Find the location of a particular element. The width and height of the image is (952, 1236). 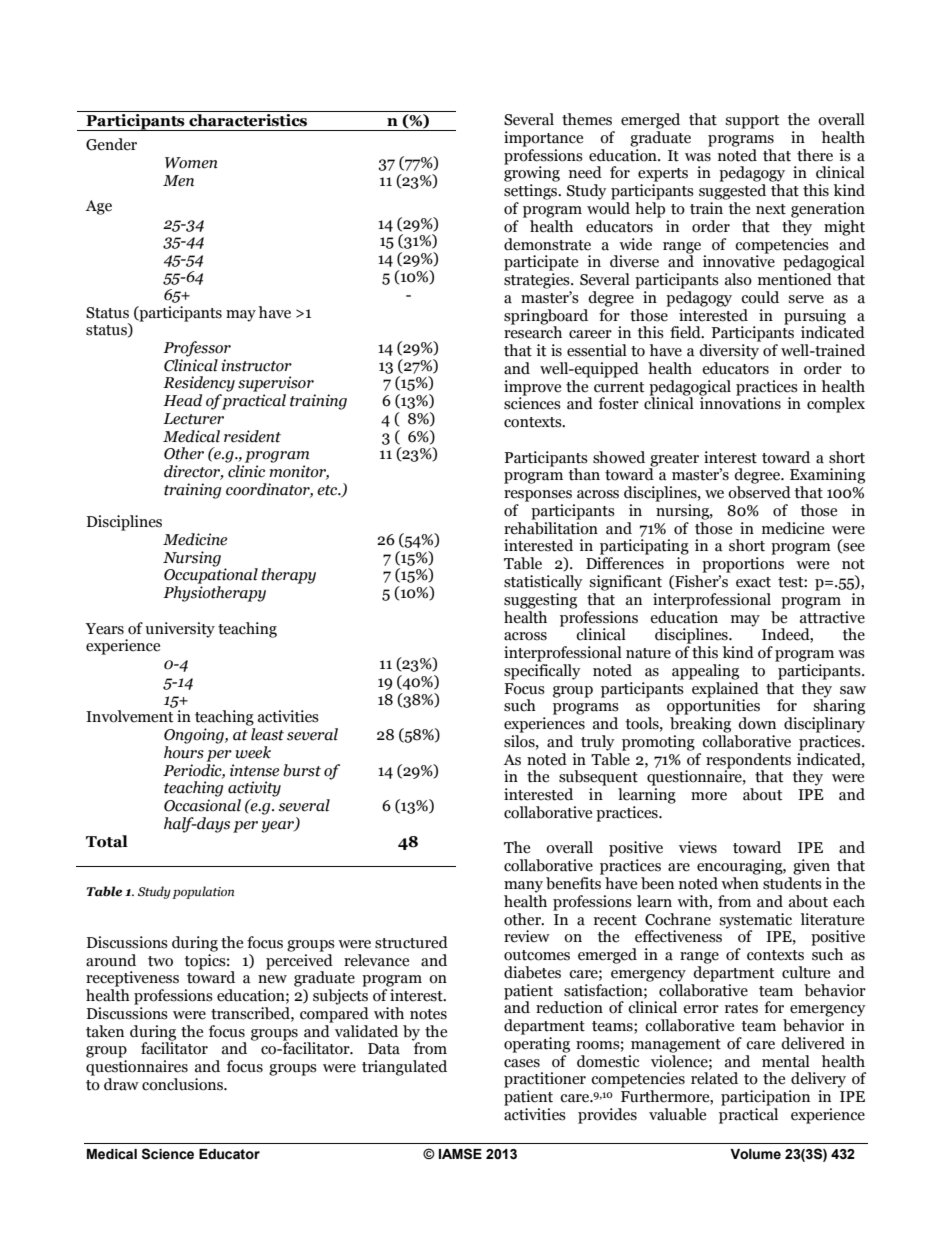

diversity is located at coordinates (729, 352).
